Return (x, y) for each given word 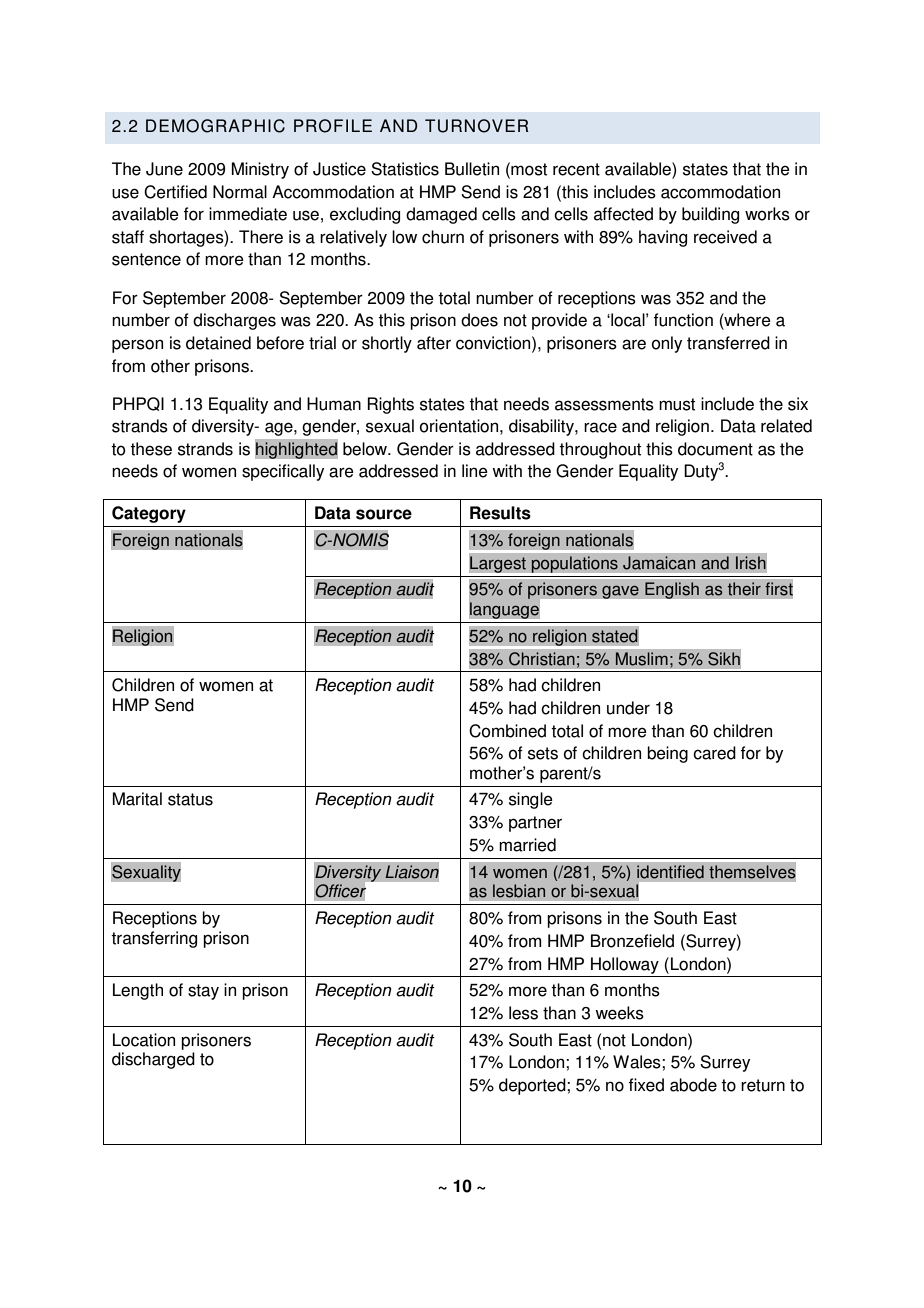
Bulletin (472, 169)
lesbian (519, 891)
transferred (728, 343)
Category (149, 514)
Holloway (625, 965)
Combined (507, 731)
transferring (154, 939)
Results (500, 513)
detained (218, 343)
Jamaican (659, 563)
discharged (153, 1060)
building (710, 215)
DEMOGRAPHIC (215, 126)
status (190, 799)
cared (714, 753)
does (479, 320)
